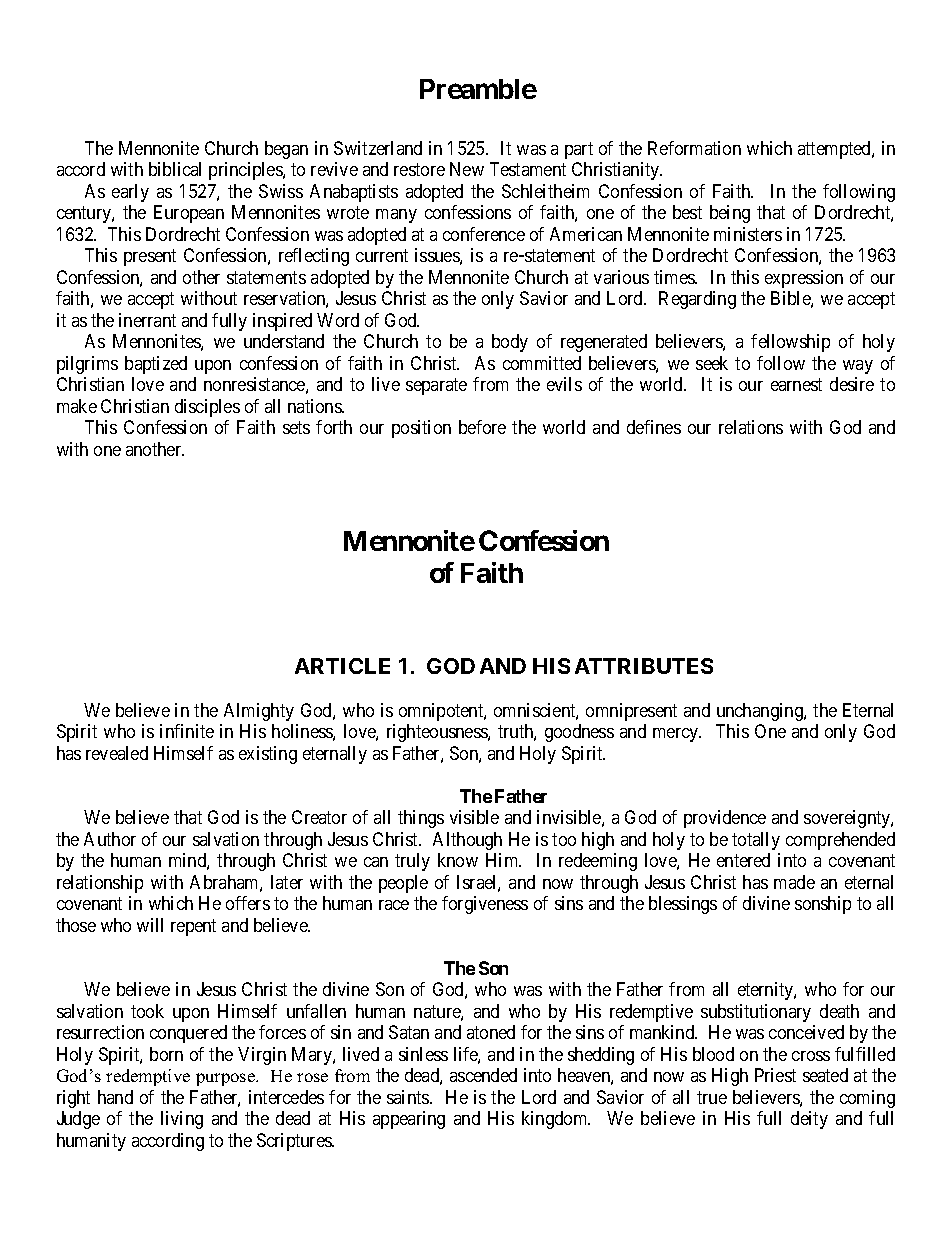  Describe the element at coordinates (730, 214) in the image. I see `being` at that location.
